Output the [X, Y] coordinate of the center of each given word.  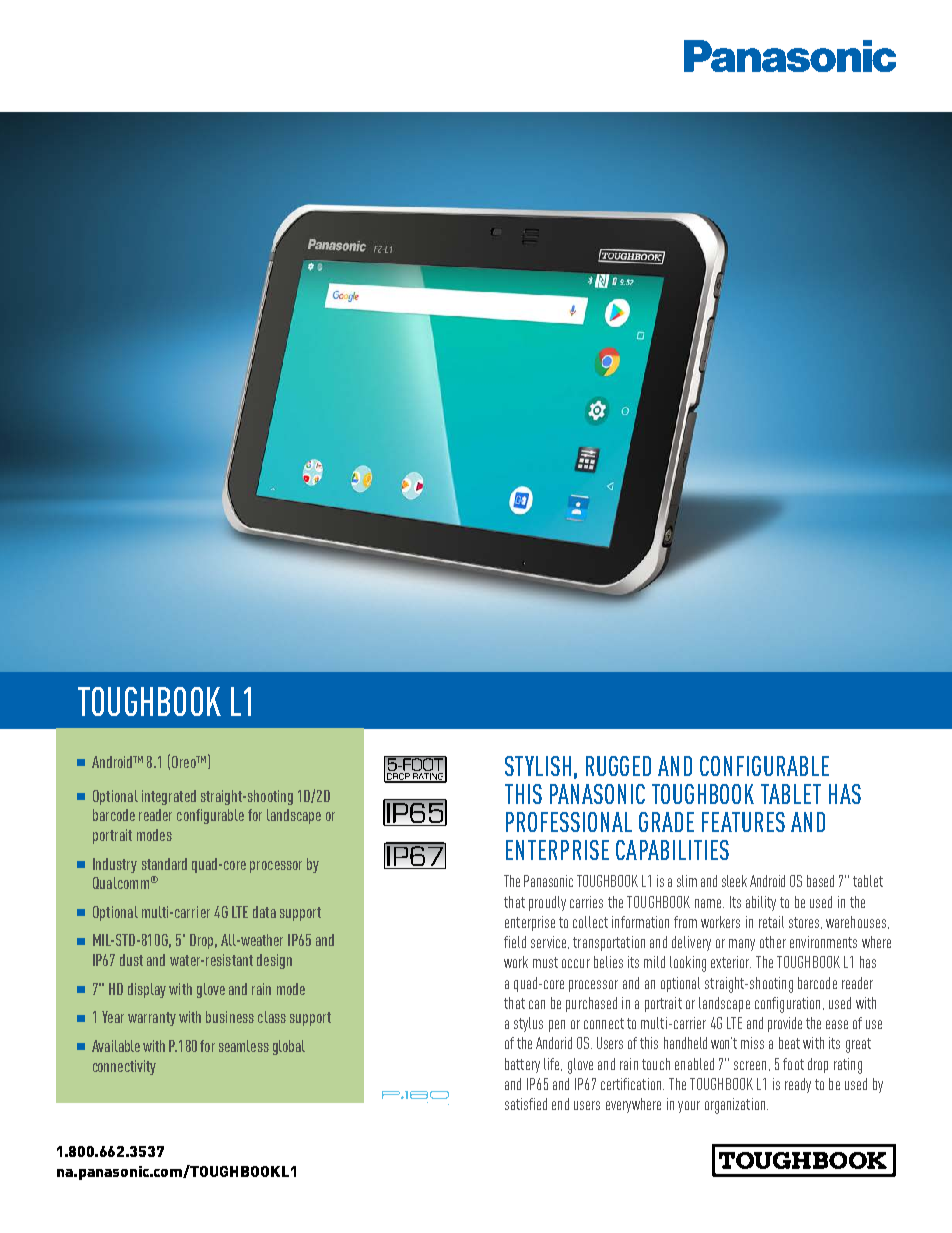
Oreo [185, 762]
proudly [547, 903]
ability [761, 903]
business [230, 1017]
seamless [244, 1046]
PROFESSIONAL [569, 822]
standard [164, 864]
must [545, 962]
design [274, 961]
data [264, 912]
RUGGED [618, 766]
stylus [528, 1024]
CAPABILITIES [672, 850]
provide [785, 1024]
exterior [731, 962]
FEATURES [743, 822]
